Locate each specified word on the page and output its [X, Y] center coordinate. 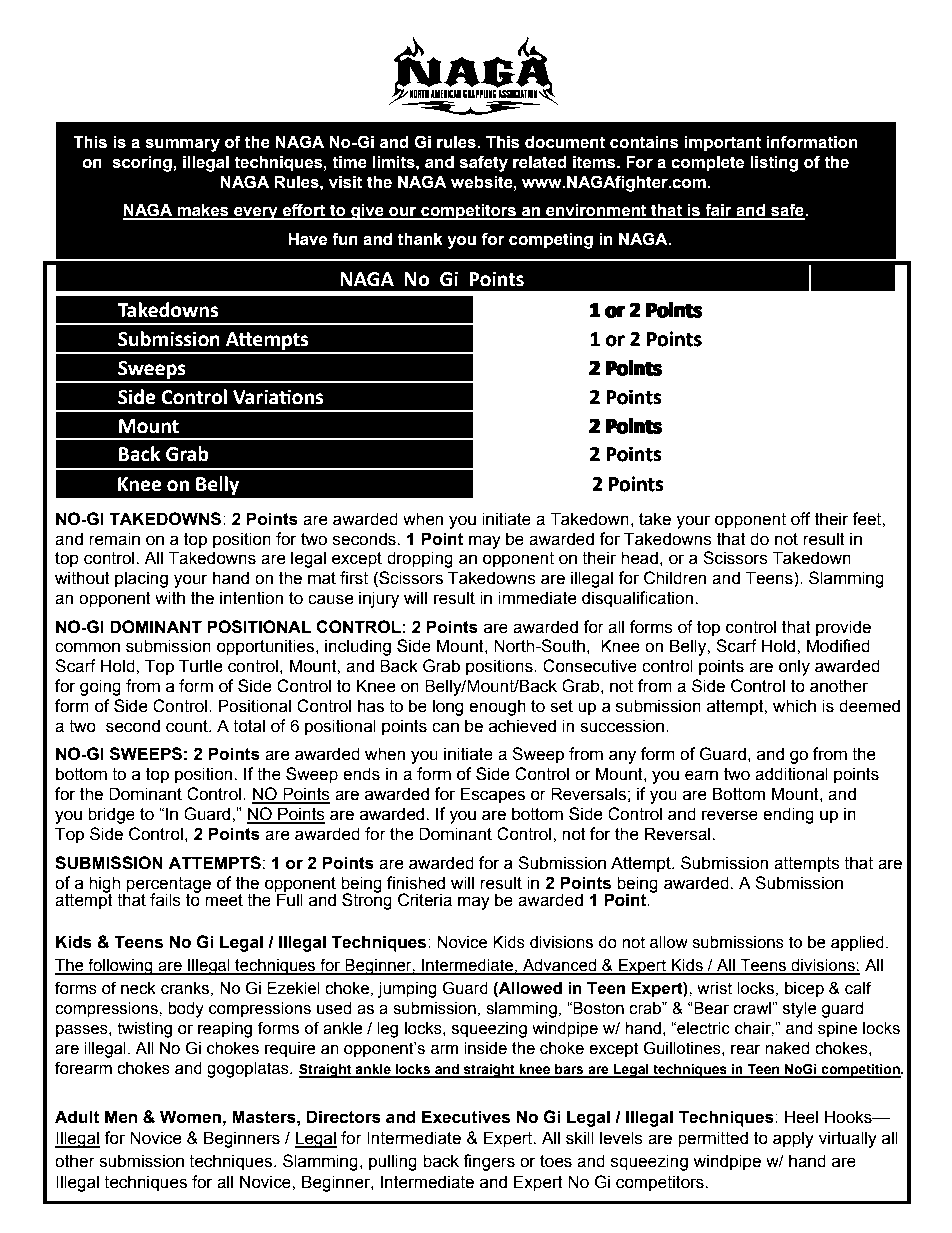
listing [774, 164]
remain [114, 539]
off [801, 519]
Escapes [493, 795]
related [540, 162]
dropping [420, 559]
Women [190, 1117]
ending [788, 815]
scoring [143, 164]
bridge [111, 815]
